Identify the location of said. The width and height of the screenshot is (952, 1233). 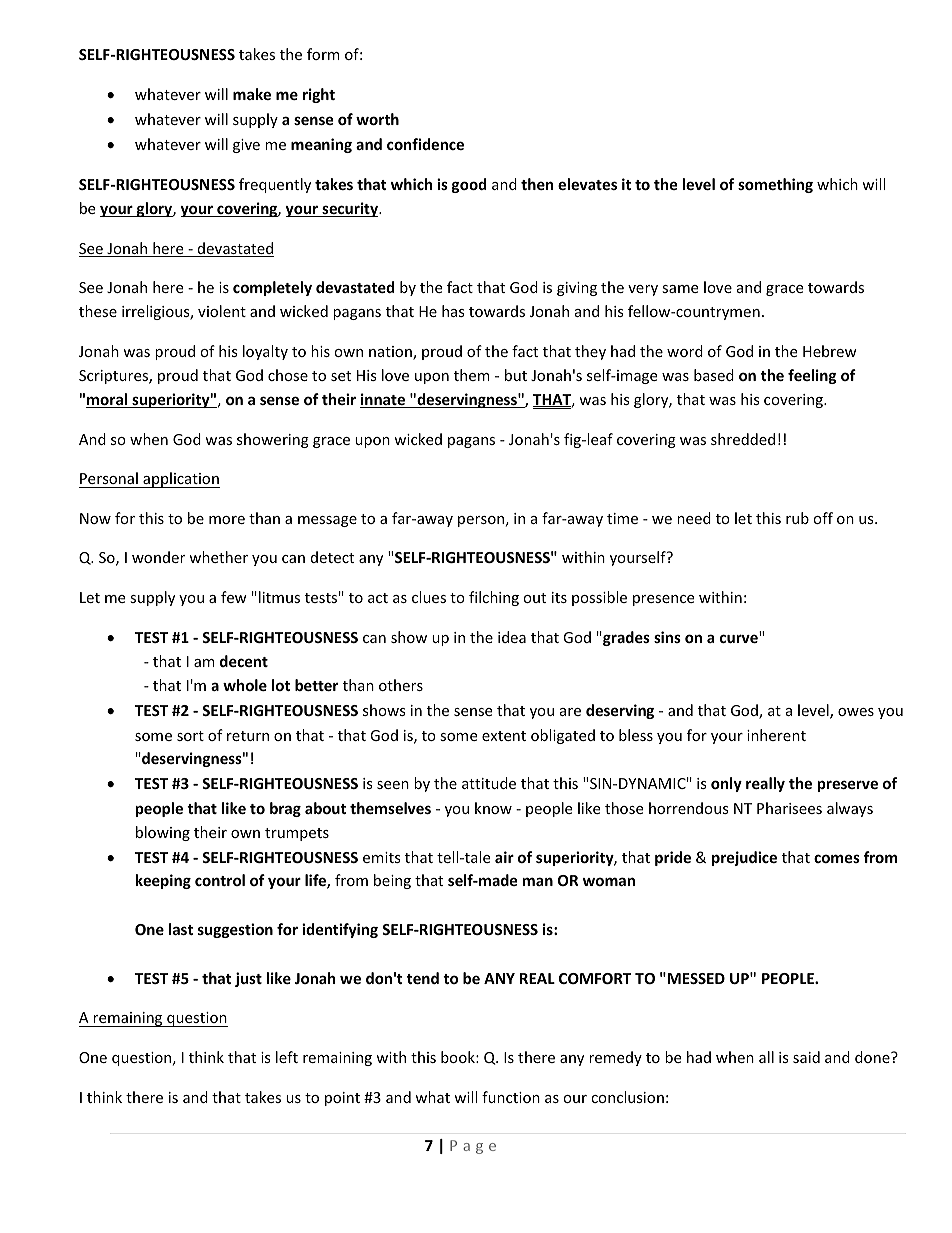
(806, 1057).
